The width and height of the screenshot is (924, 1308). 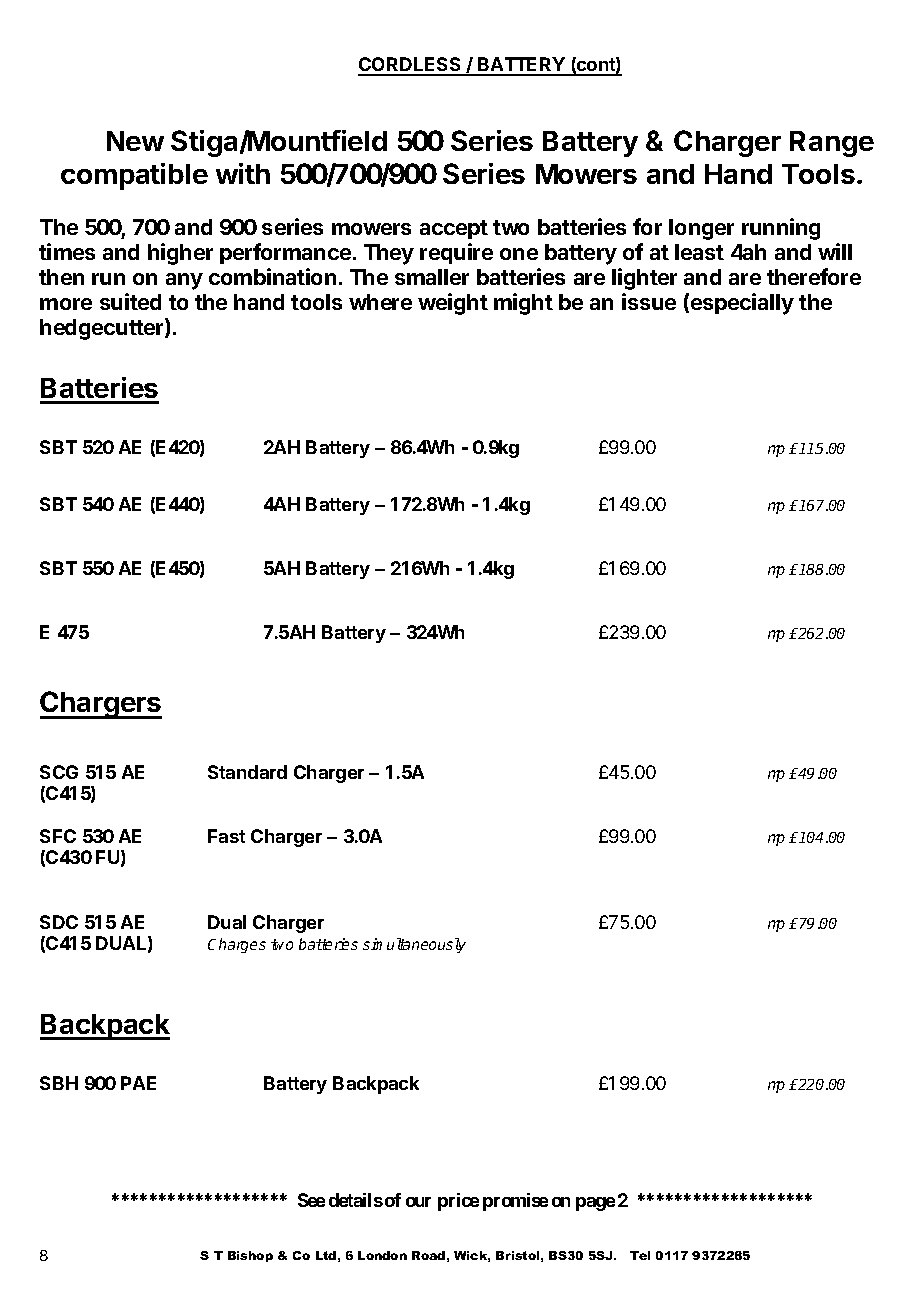 What do you see at coordinates (814, 276) in the screenshot?
I see `therefore` at bounding box center [814, 276].
